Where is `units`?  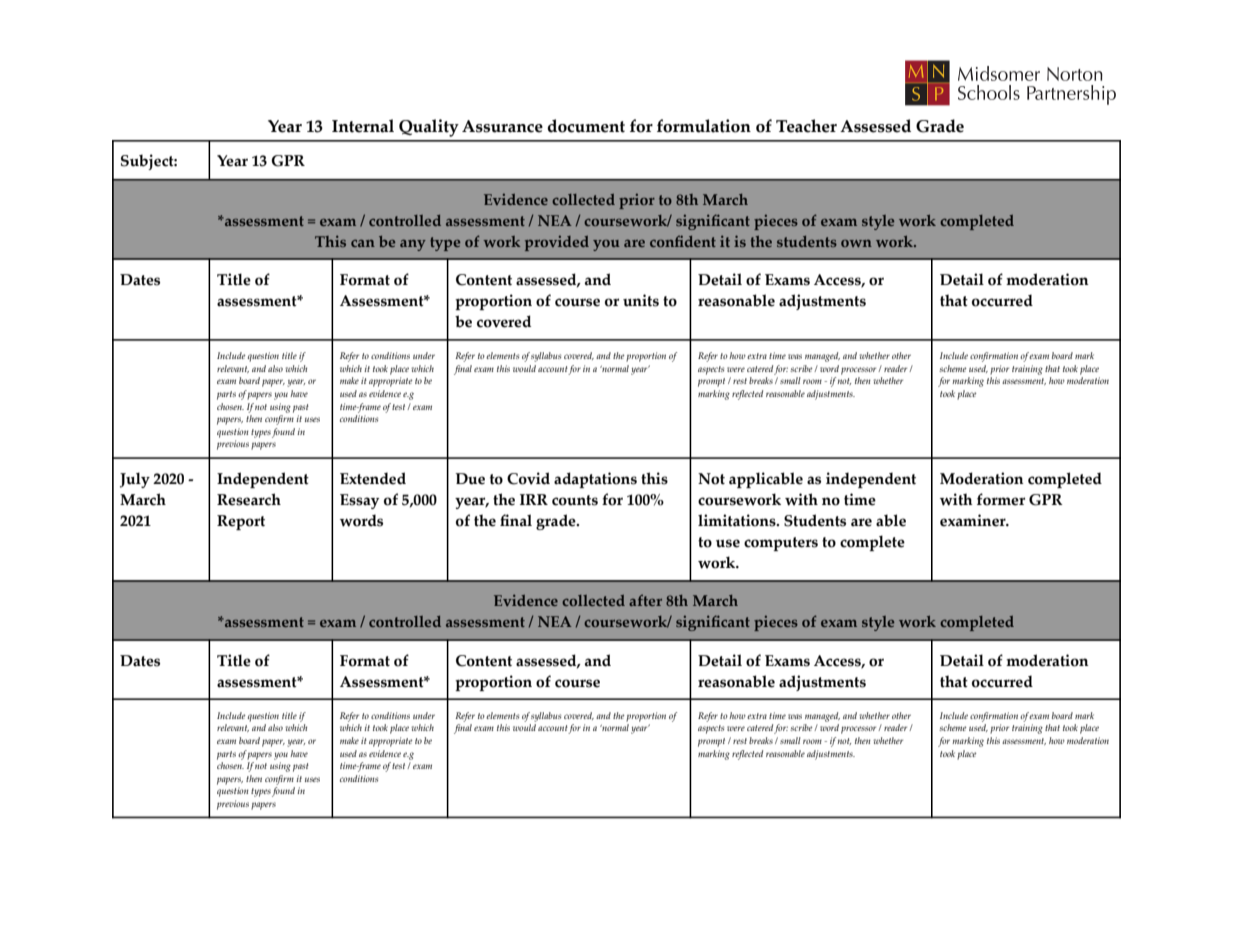 units is located at coordinates (641, 300).
